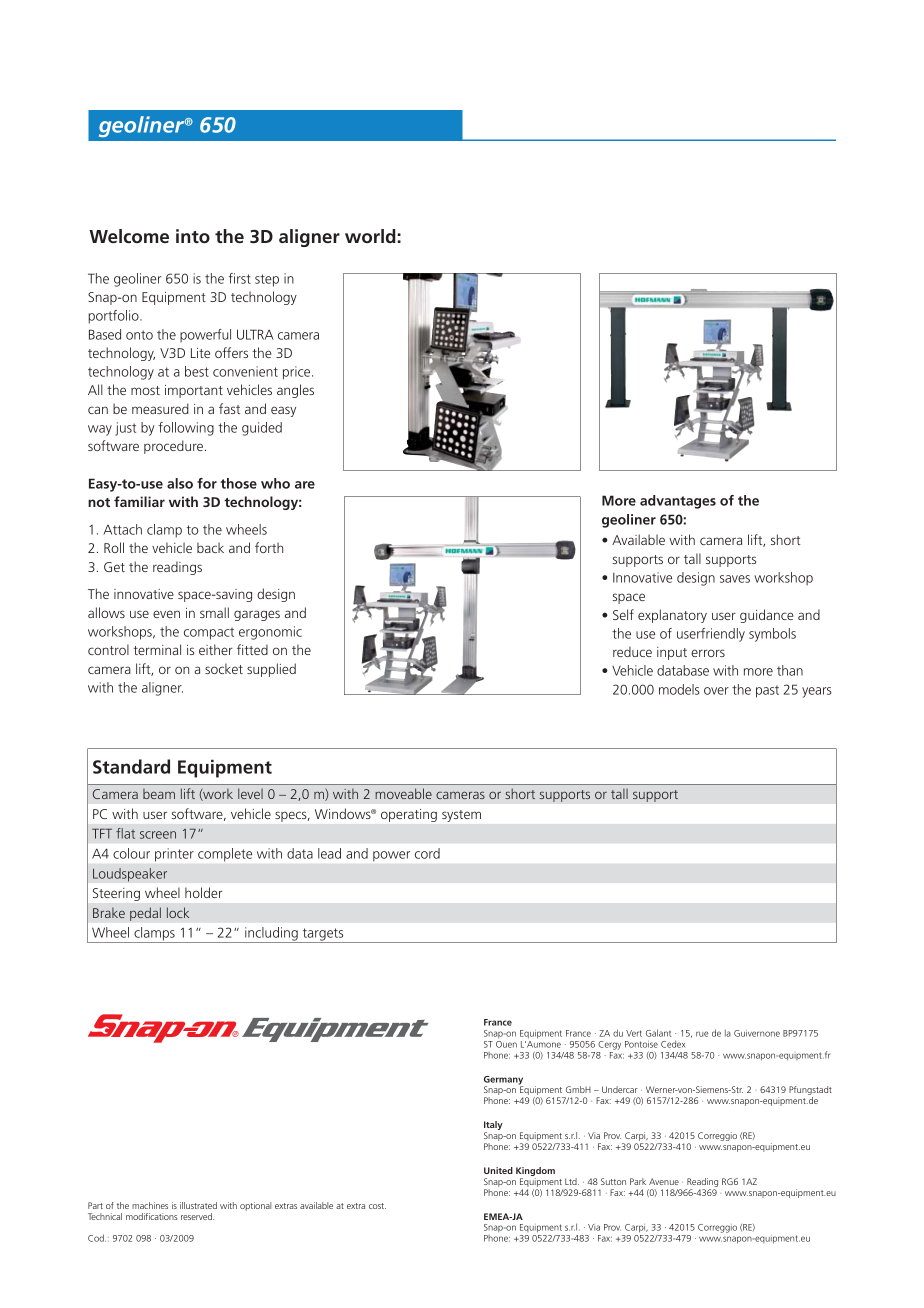  Describe the element at coordinates (403, 793) in the screenshot. I see `moveable` at that location.
